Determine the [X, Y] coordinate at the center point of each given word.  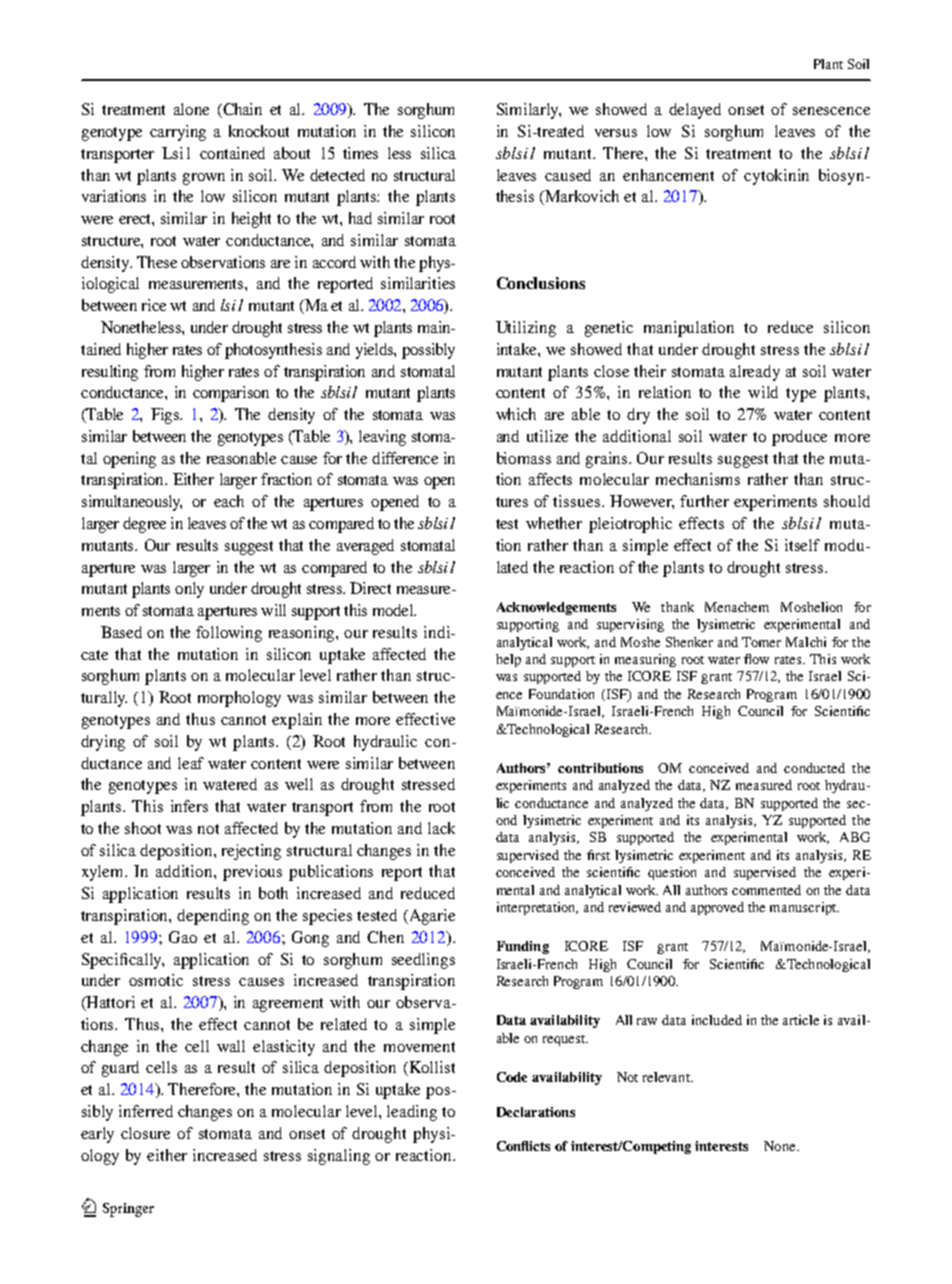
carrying [178, 133]
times [360, 153]
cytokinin [776, 177]
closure [145, 1133]
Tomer [761, 642]
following [229, 634]
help [508, 660]
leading [412, 1113]
